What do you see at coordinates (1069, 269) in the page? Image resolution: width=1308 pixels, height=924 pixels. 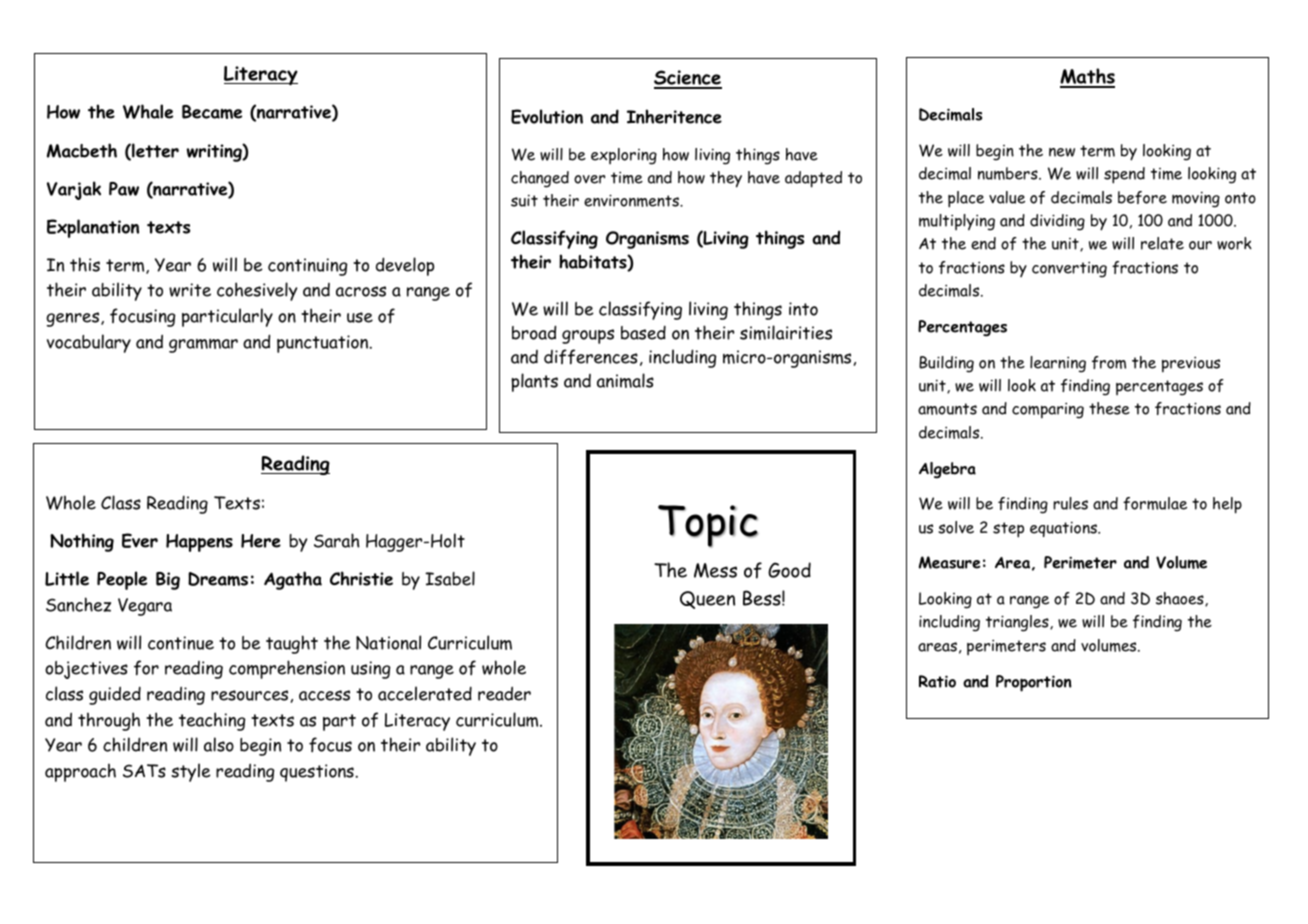 I see `converting` at bounding box center [1069, 269].
